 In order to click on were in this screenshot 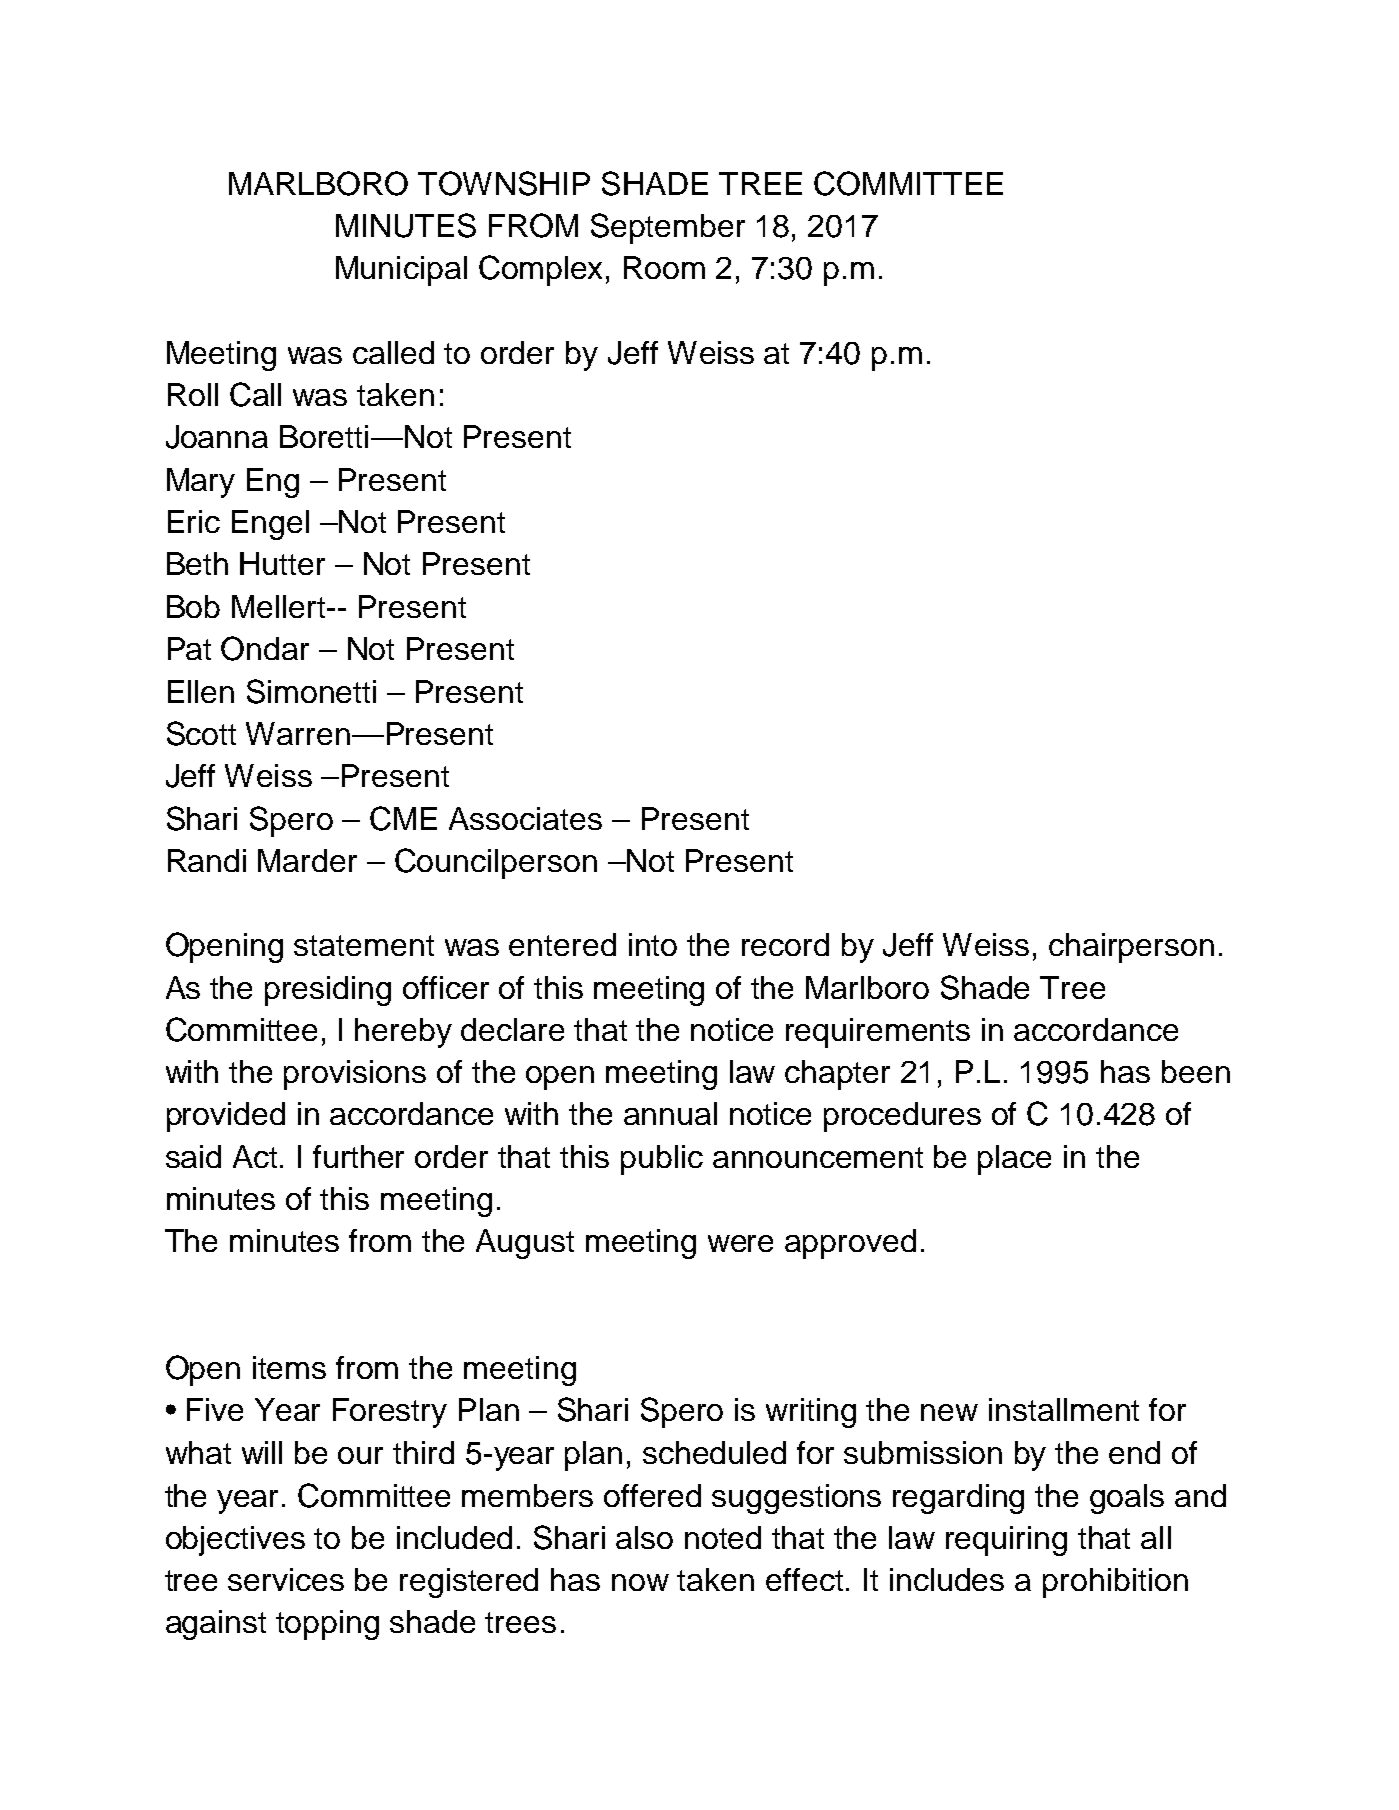, I will do `click(740, 1243)`.
